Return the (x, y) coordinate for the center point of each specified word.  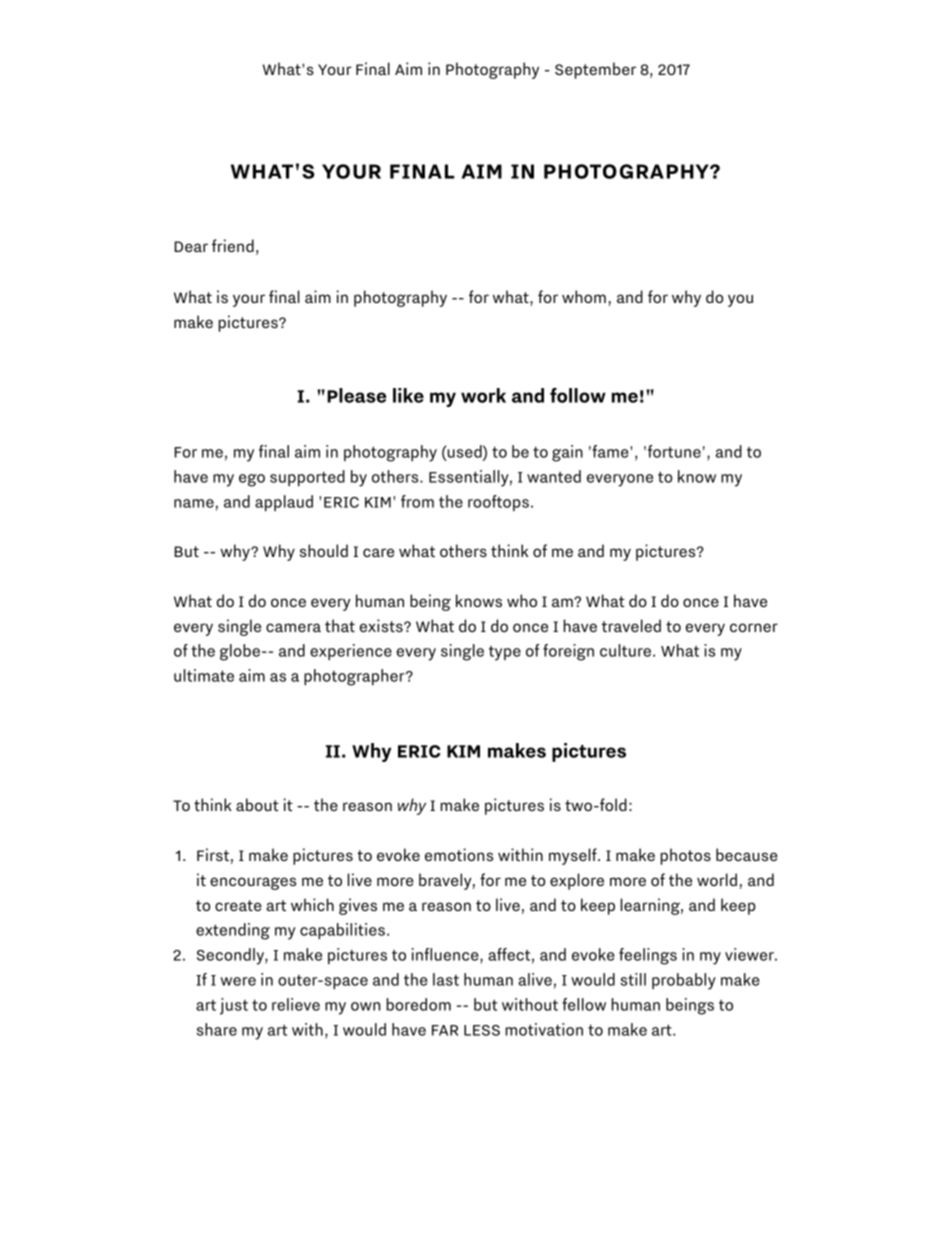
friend (233, 245)
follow (578, 395)
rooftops (498, 503)
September (595, 70)
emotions (459, 854)
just (234, 1006)
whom (584, 296)
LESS (482, 1030)
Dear (191, 246)
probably (684, 981)
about (257, 804)
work (483, 395)
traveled (631, 625)
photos (686, 856)
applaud (284, 503)
